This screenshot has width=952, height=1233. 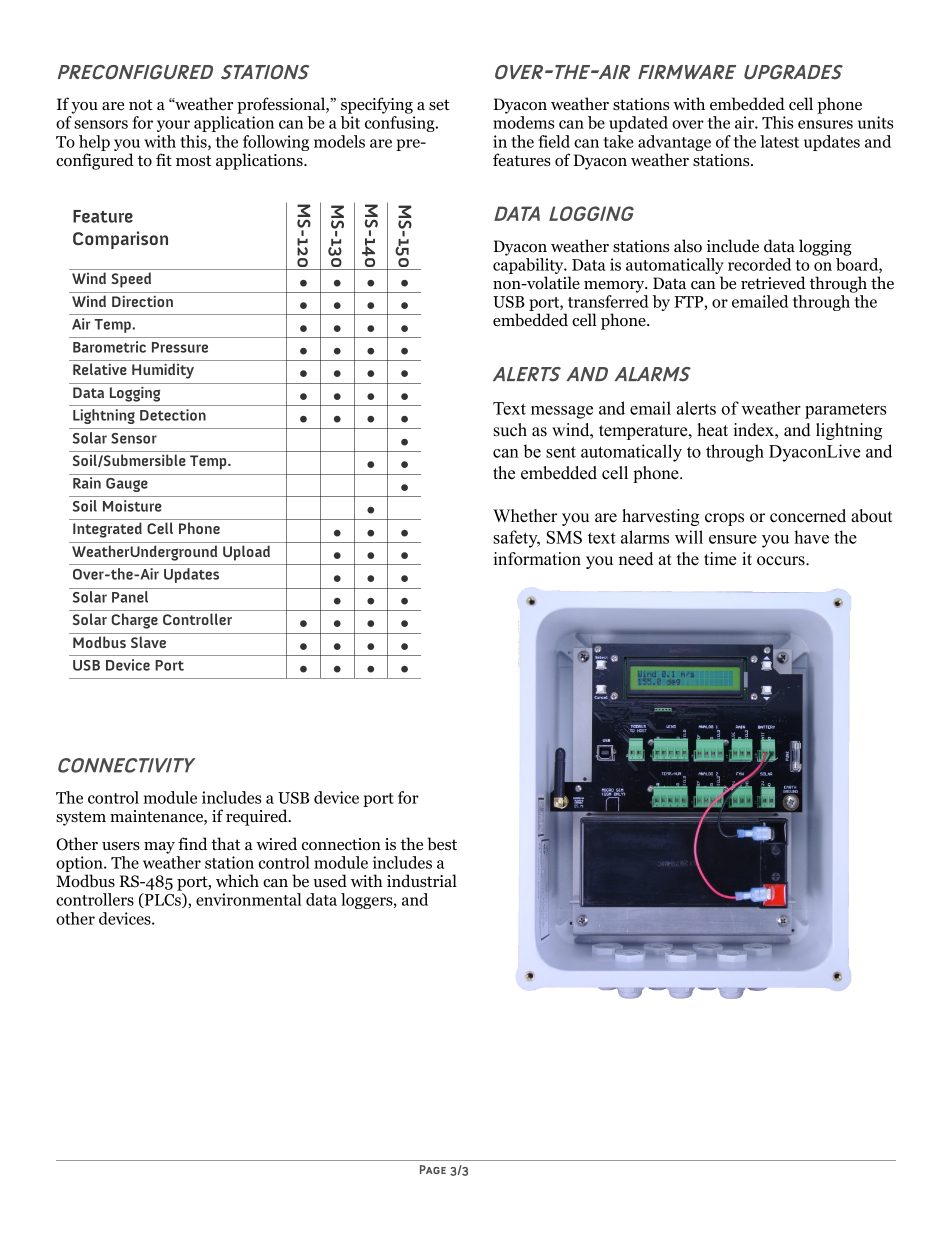 What do you see at coordinates (148, 642) in the screenshot?
I see `Slave` at bounding box center [148, 642].
